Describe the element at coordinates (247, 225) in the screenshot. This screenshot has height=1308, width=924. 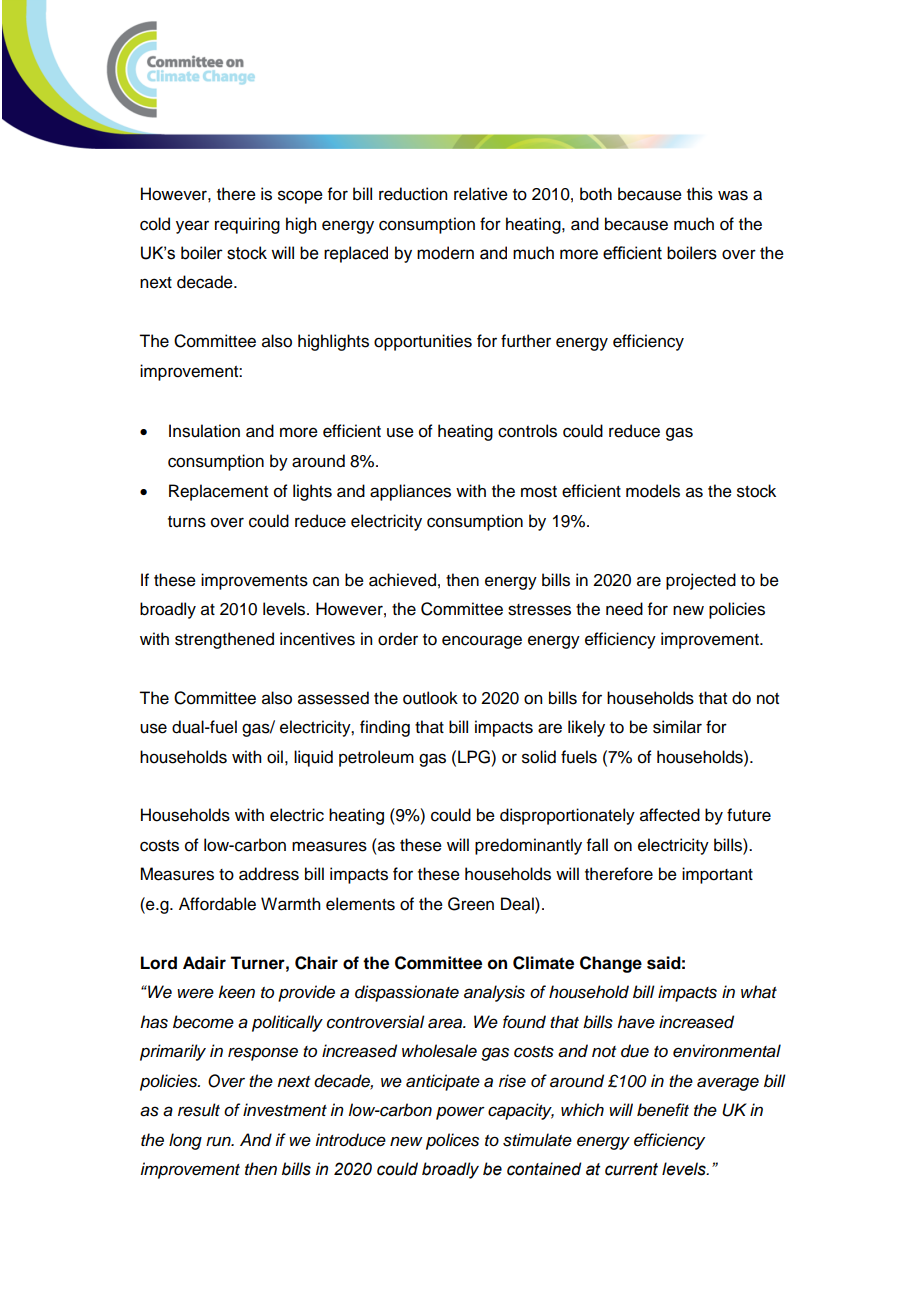
I see `requiring` at that location.
